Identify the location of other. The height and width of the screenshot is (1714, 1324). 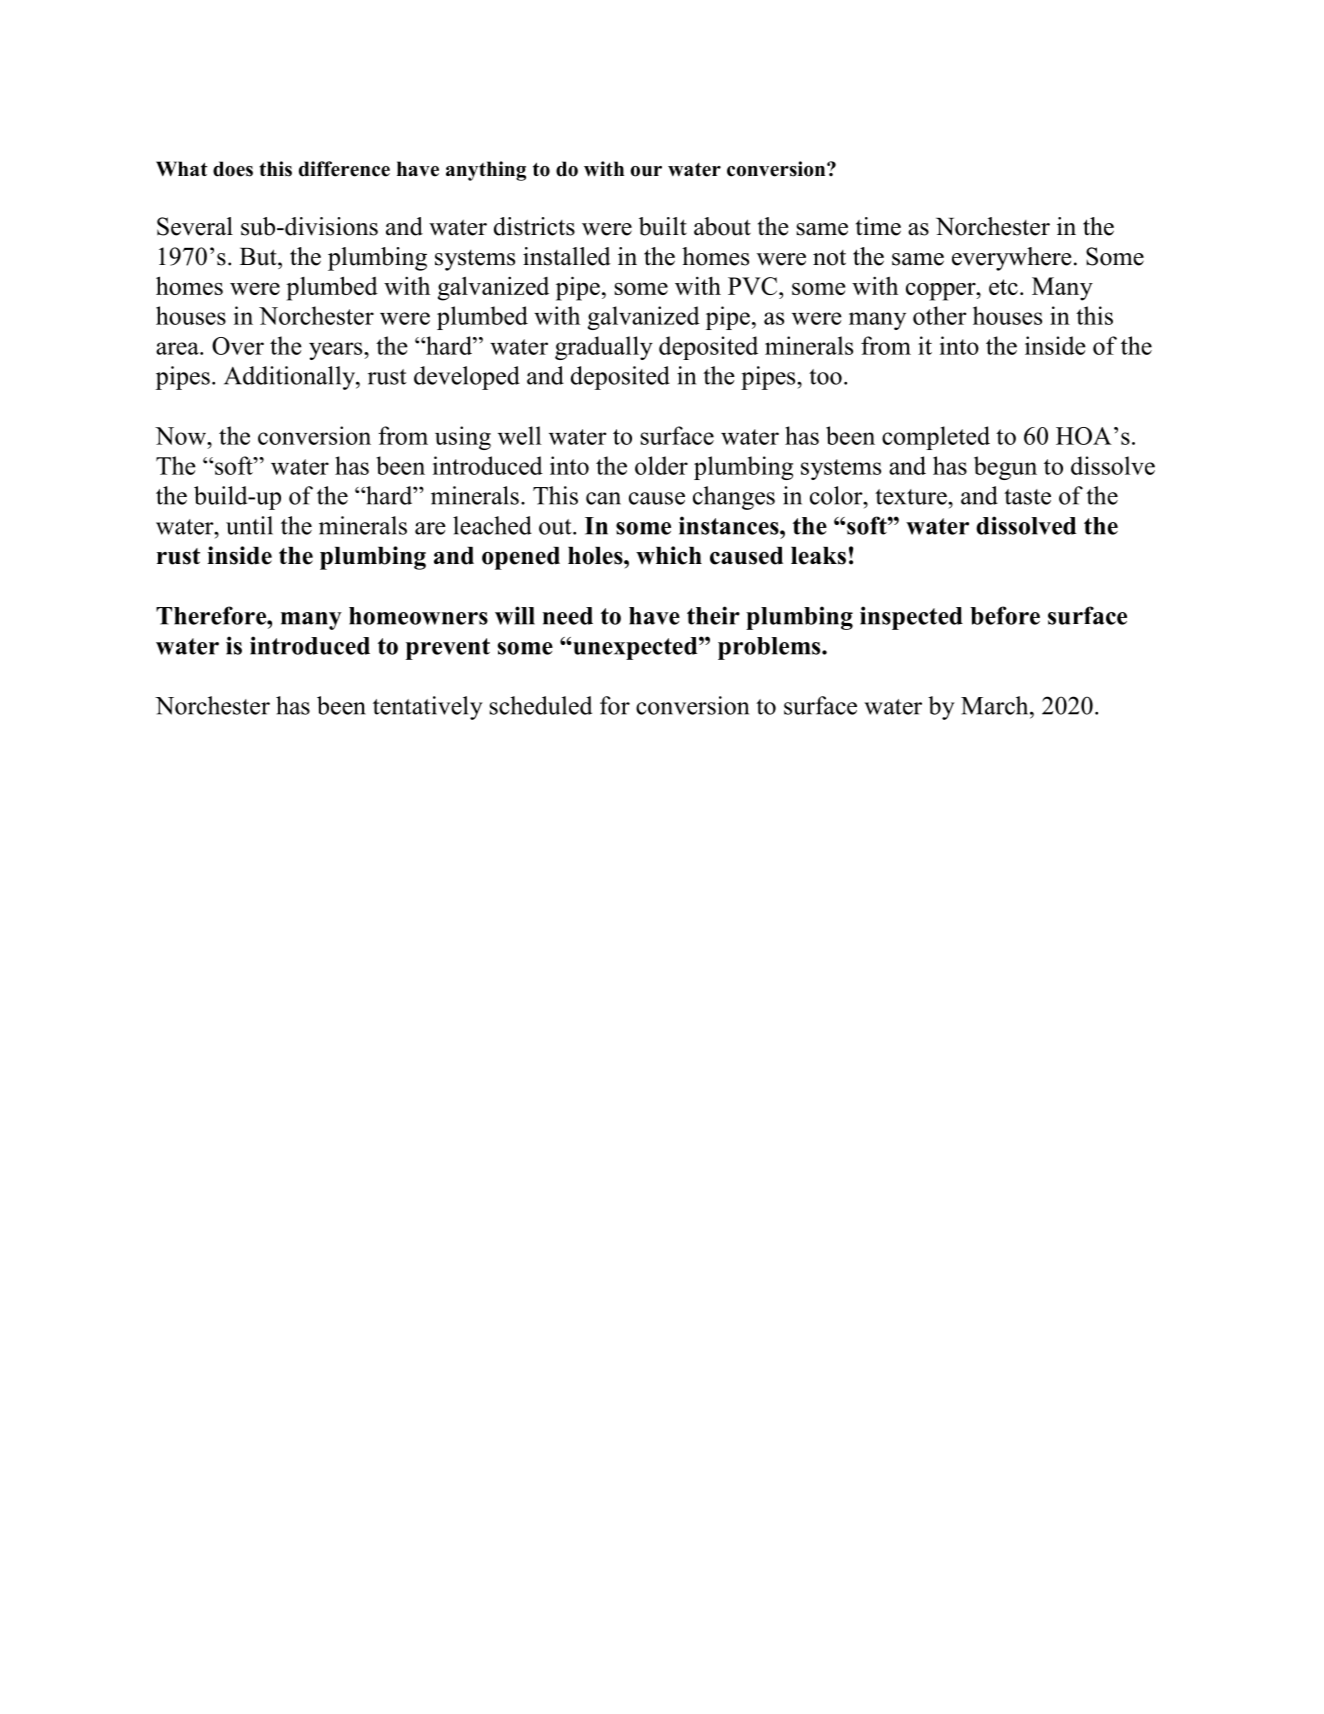
(939, 315).
